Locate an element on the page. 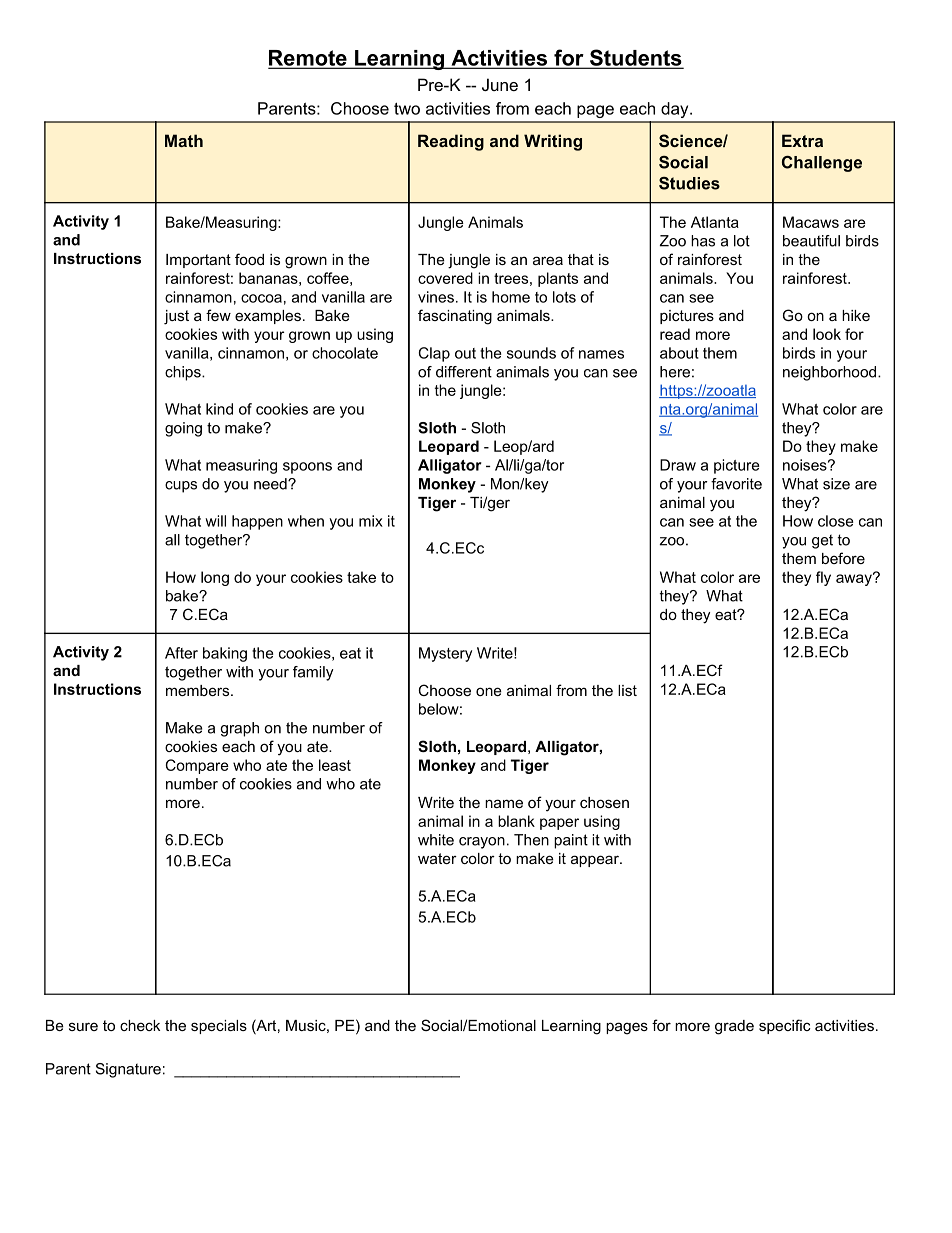  specific is located at coordinates (785, 1026).
